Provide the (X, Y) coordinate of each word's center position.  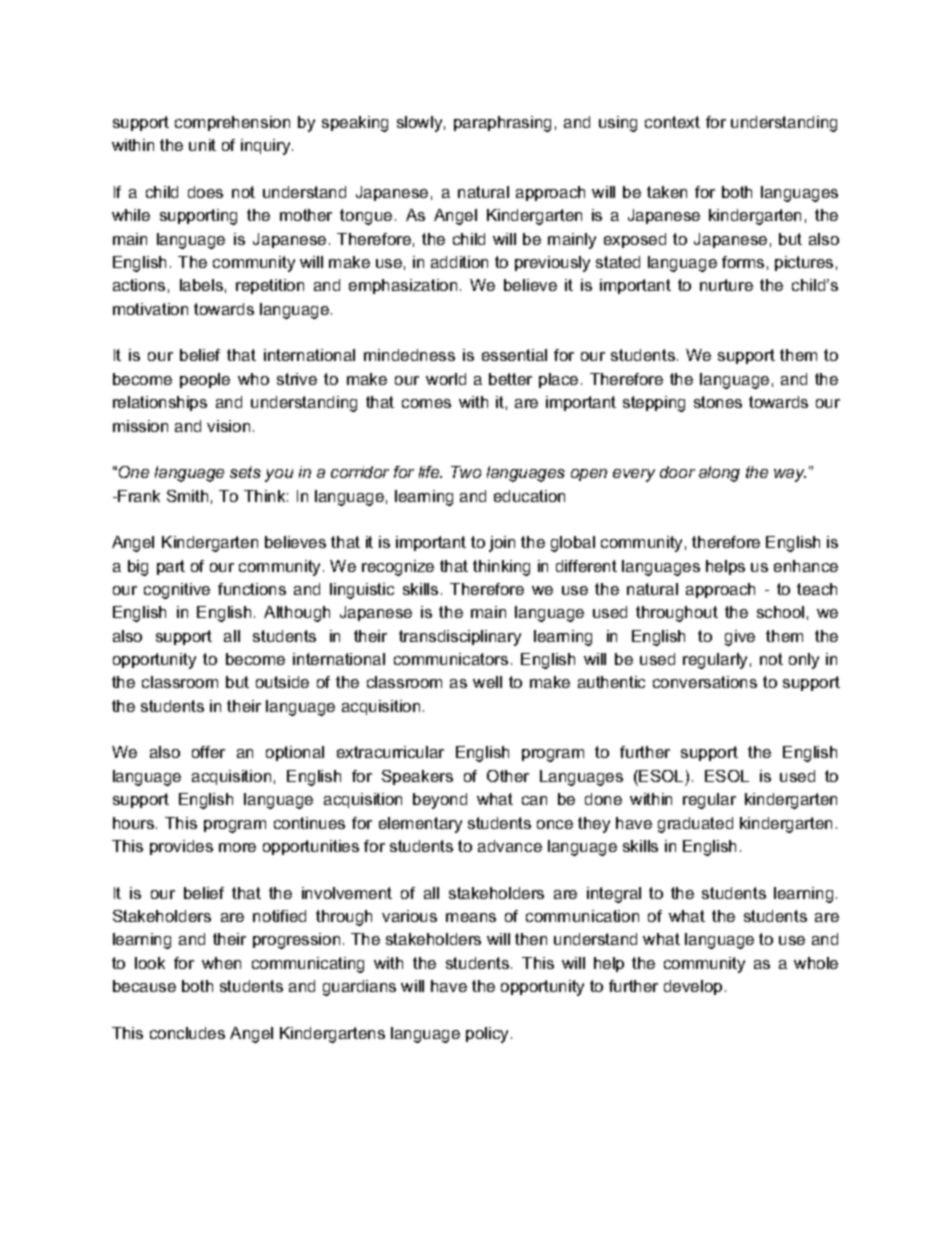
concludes (187, 1033)
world (446, 379)
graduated (695, 825)
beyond (440, 801)
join (502, 544)
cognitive (177, 591)
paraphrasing (502, 124)
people (205, 380)
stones (718, 402)
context (672, 122)
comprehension (232, 123)
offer (208, 752)
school (780, 612)
